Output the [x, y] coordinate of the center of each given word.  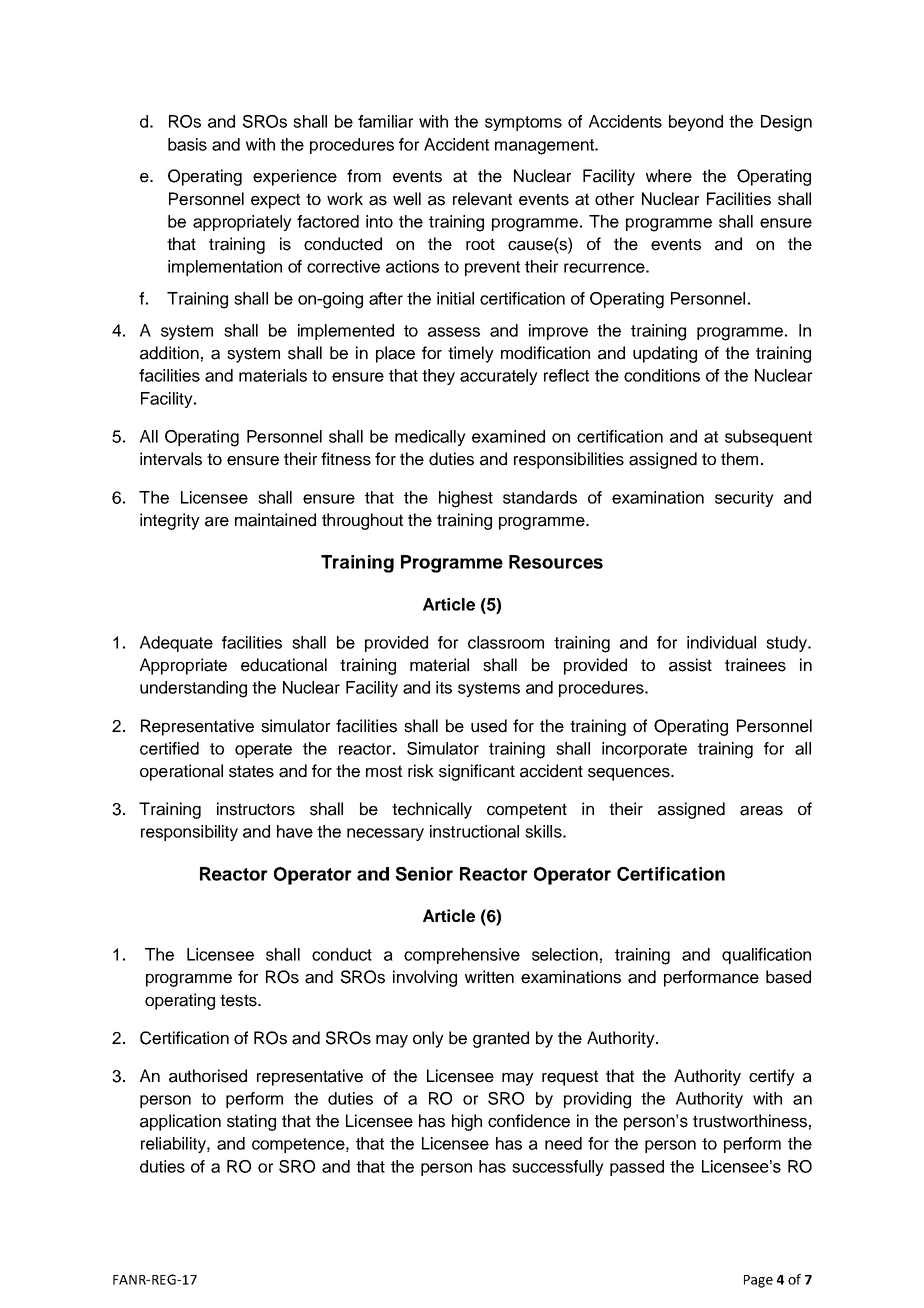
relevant [482, 199]
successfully [558, 1168]
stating [251, 1122]
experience [295, 177]
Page [758, 1281]
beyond [696, 123]
